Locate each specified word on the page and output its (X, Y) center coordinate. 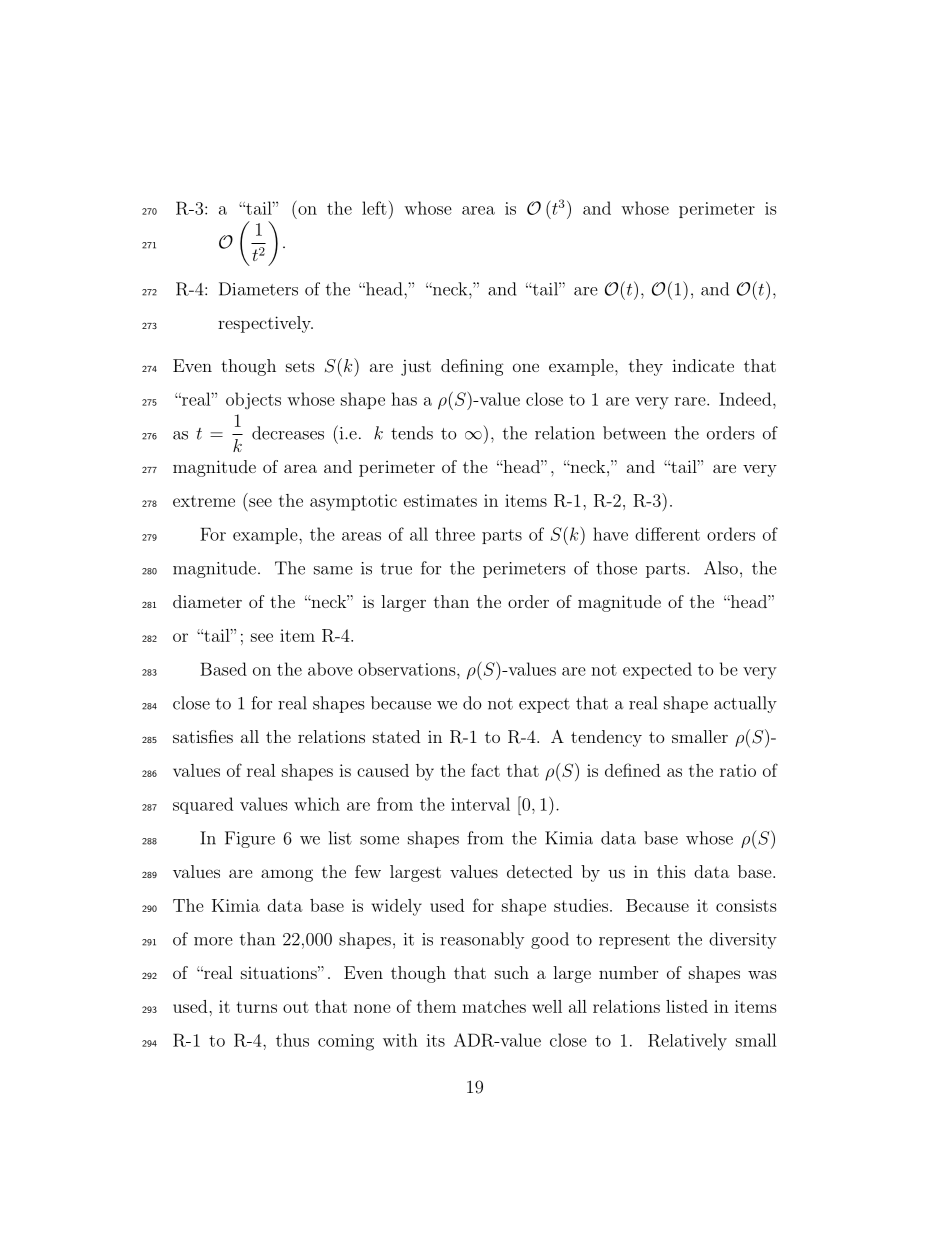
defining (472, 367)
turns (257, 1007)
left (374, 208)
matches (494, 1006)
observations (408, 669)
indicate (703, 365)
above (330, 669)
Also (721, 568)
